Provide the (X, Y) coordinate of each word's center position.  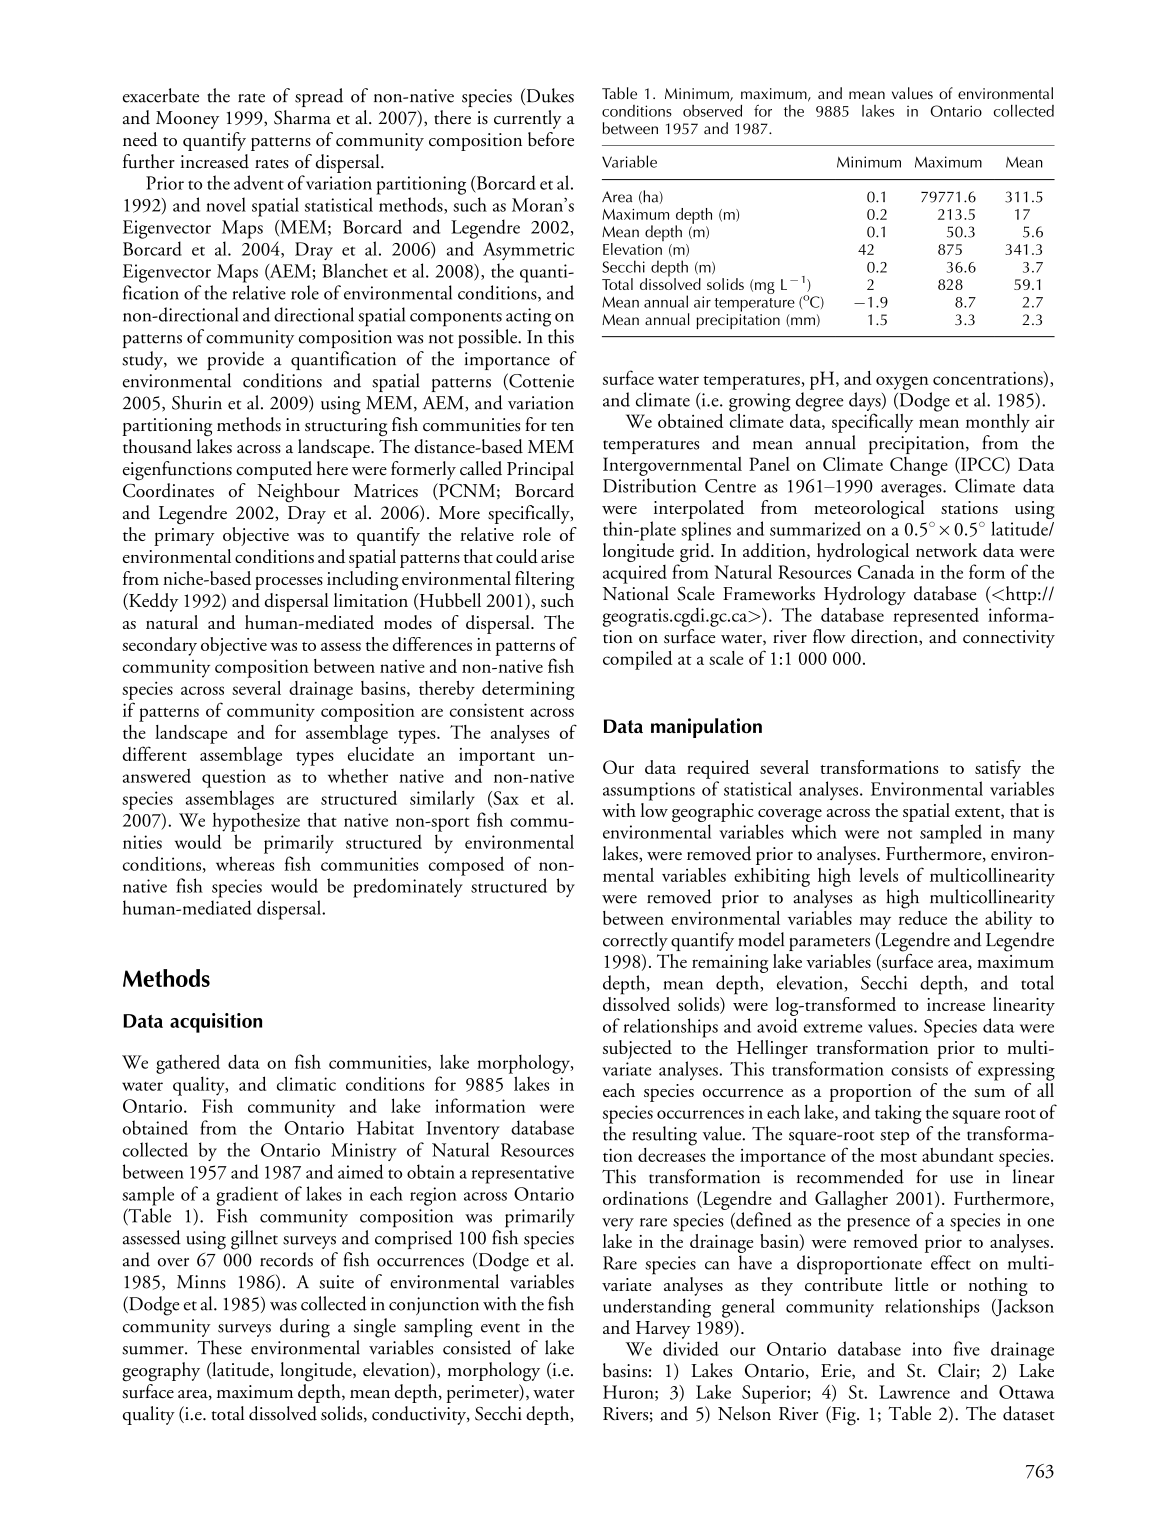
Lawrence (914, 1392)
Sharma (302, 117)
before (551, 139)
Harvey (663, 1330)
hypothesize (256, 822)
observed (712, 111)
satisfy (998, 769)
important (497, 757)
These (219, 1347)
